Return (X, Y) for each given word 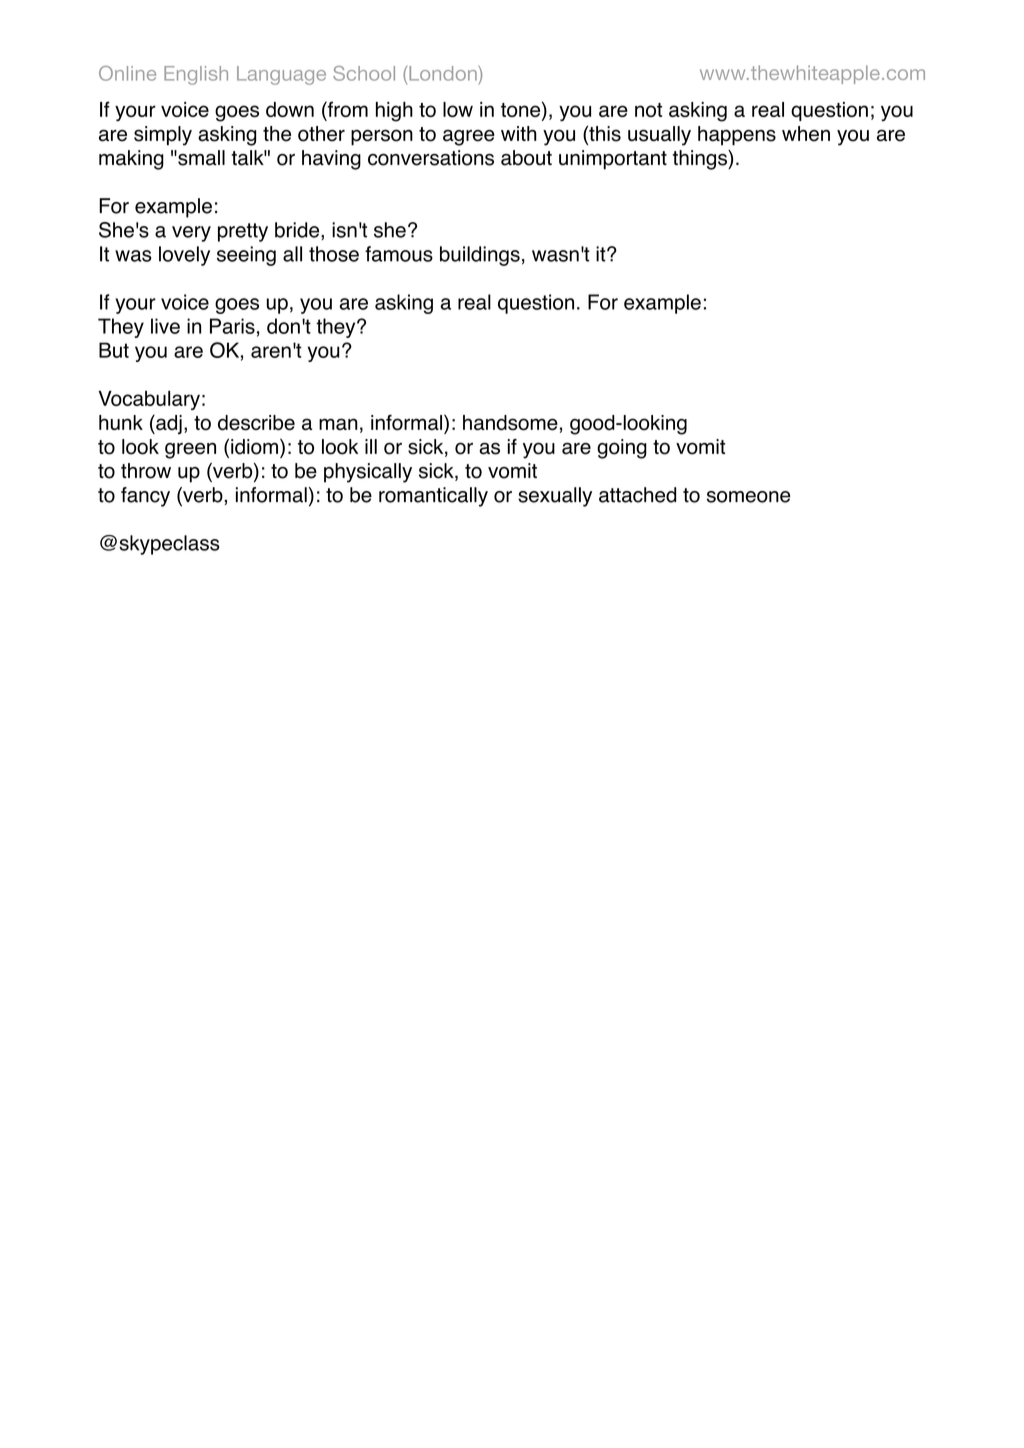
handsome (510, 423)
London (444, 73)
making (131, 160)
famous (399, 254)
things (701, 160)
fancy (145, 497)
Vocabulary (149, 400)
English (196, 75)
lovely (184, 256)
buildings (480, 256)
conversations (431, 158)
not (648, 110)
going (622, 449)
